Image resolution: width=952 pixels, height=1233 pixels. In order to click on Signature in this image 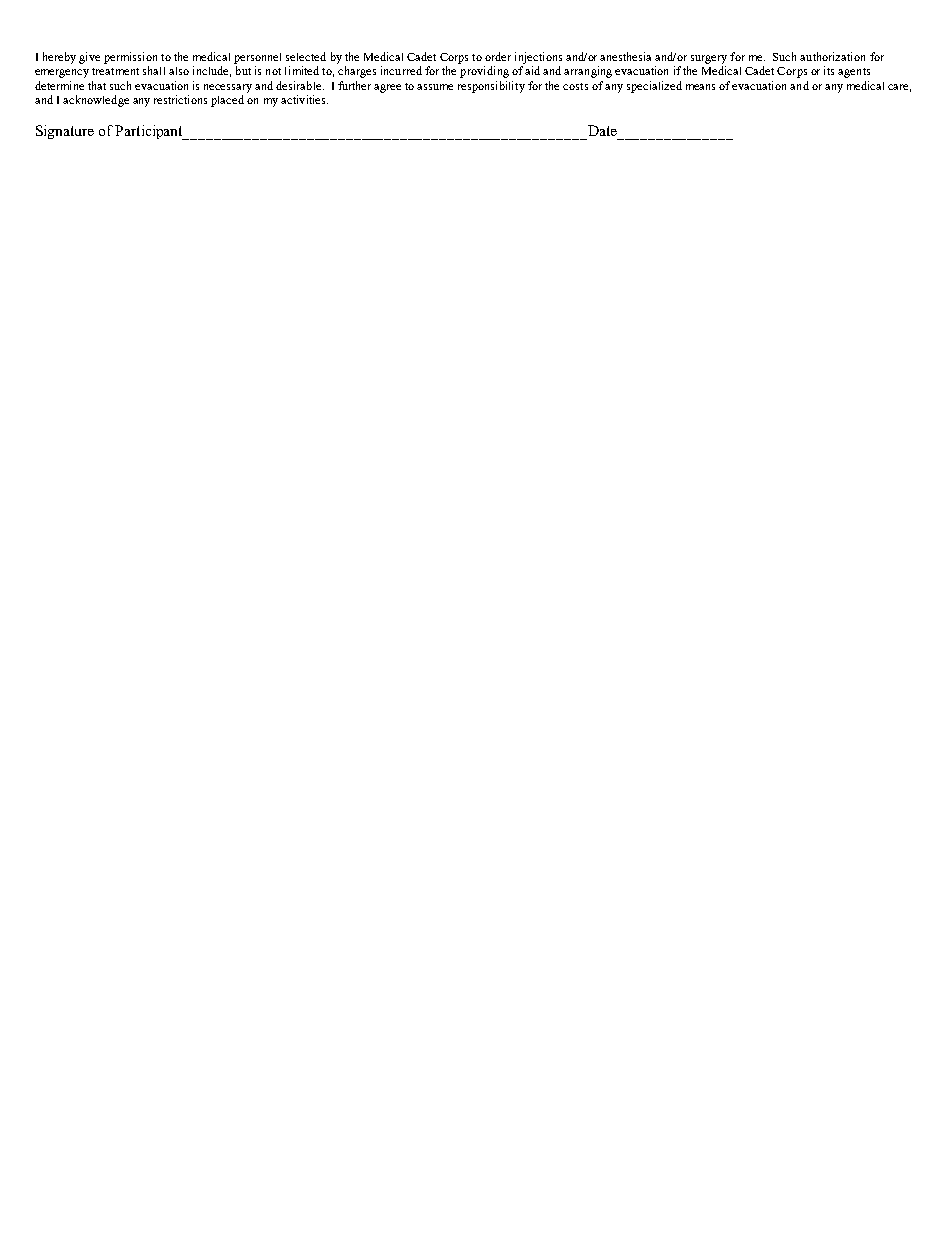, I will do `click(65, 132)`.
